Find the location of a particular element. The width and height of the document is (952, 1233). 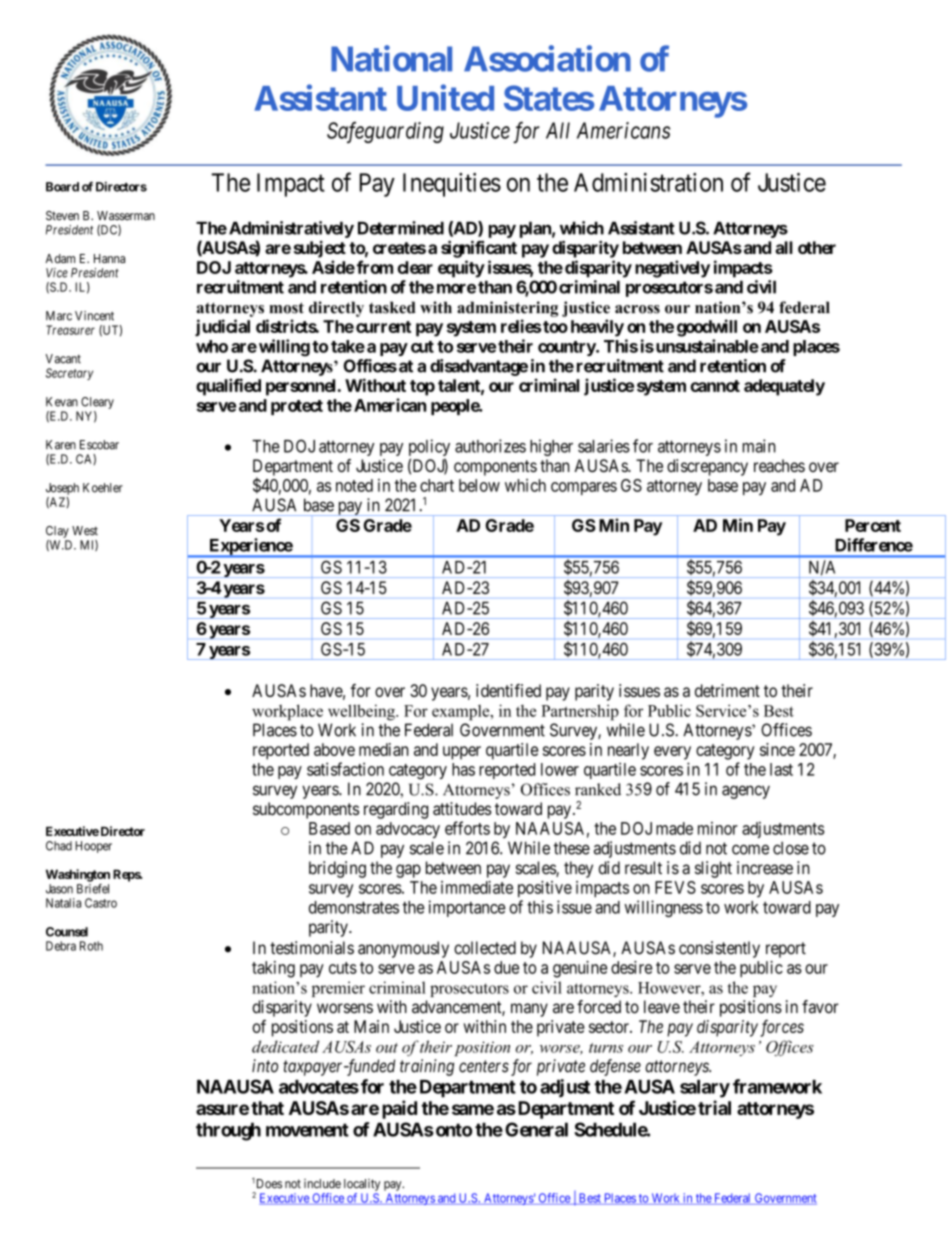

United is located at coordinates (445, 98).
